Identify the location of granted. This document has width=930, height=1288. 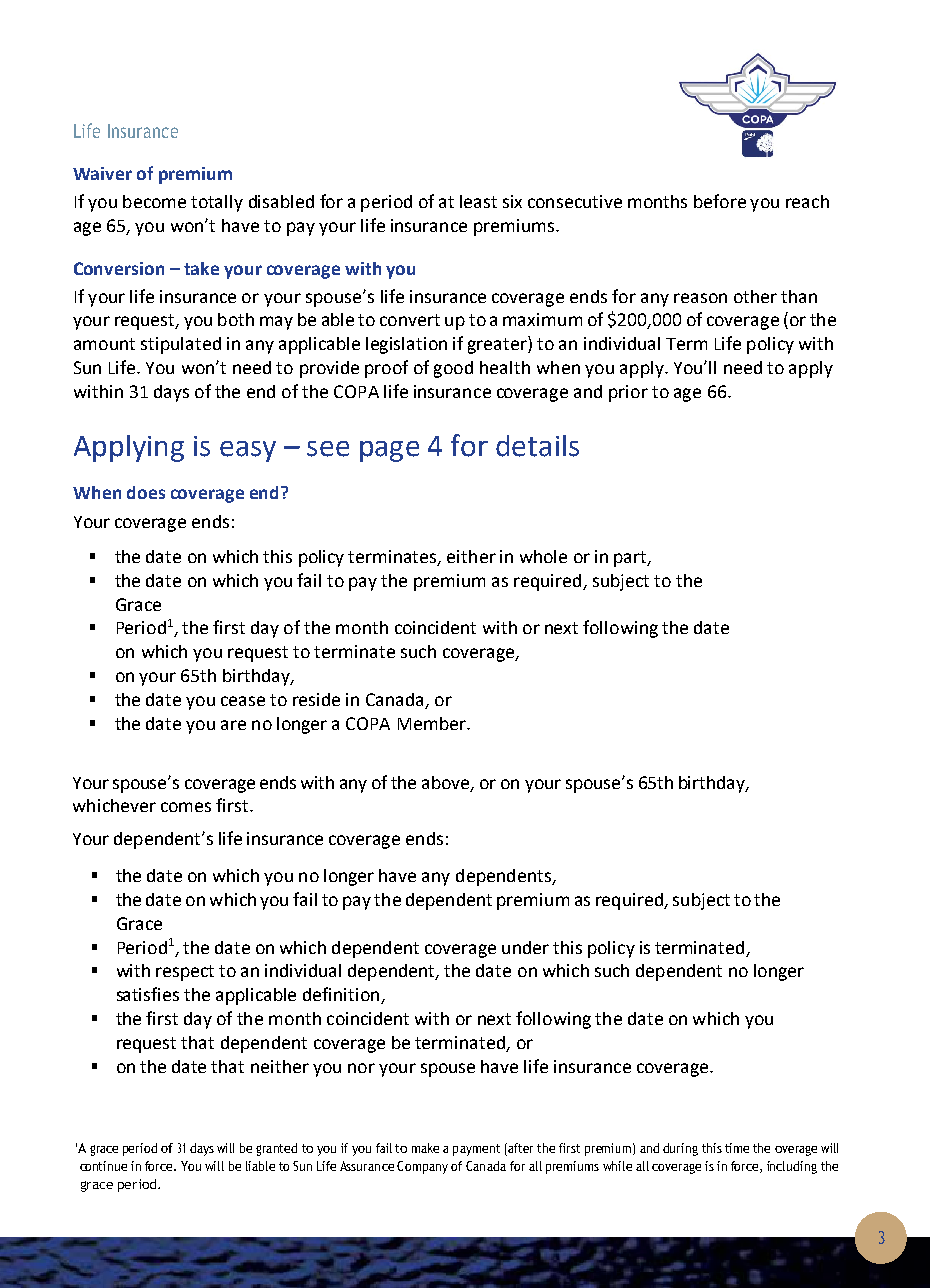
(276, 1149).
